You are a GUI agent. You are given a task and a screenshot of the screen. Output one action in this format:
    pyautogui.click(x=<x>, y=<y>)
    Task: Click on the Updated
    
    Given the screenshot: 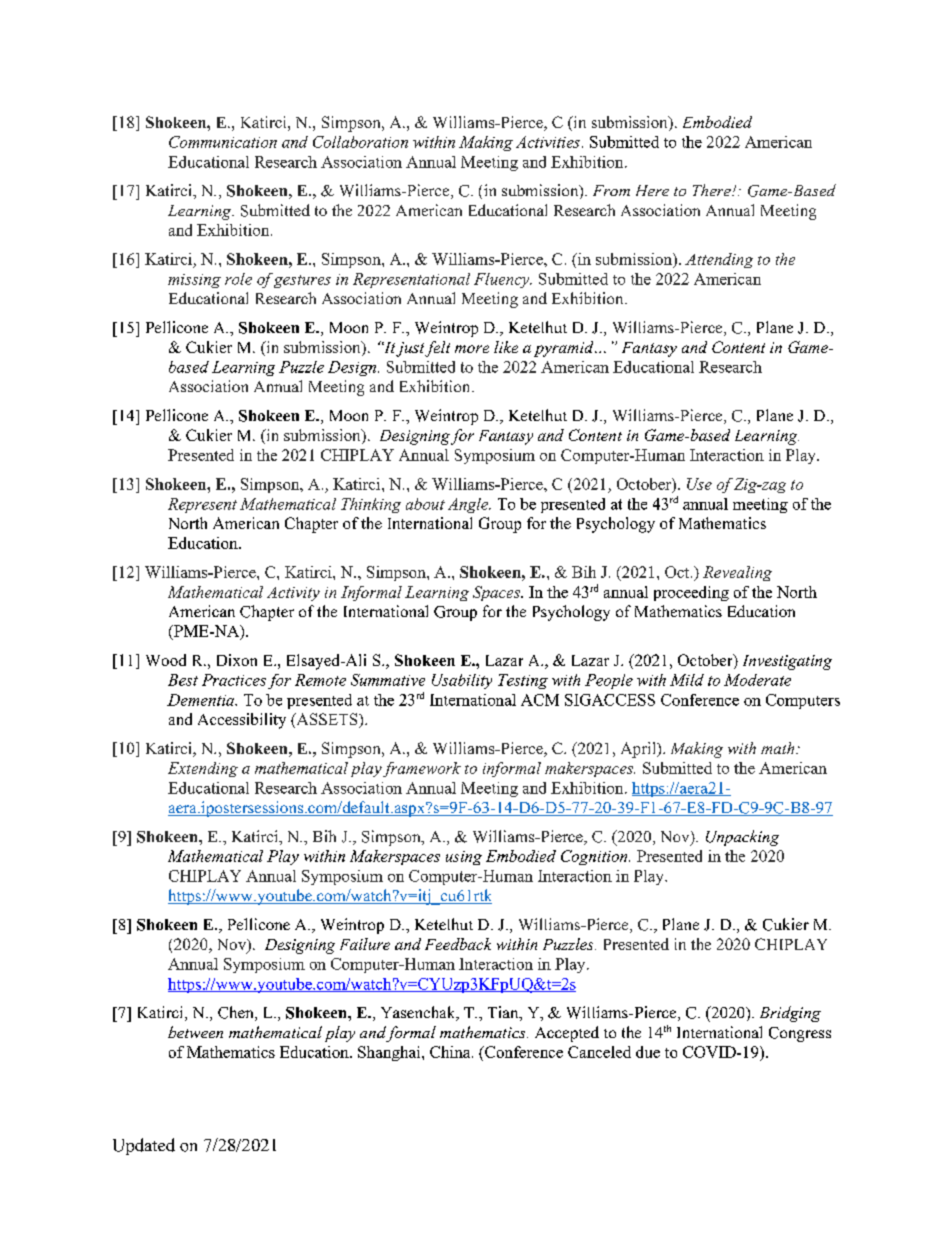 What is the action you would take?
    pyautogui.click(x=144, y=1146)
